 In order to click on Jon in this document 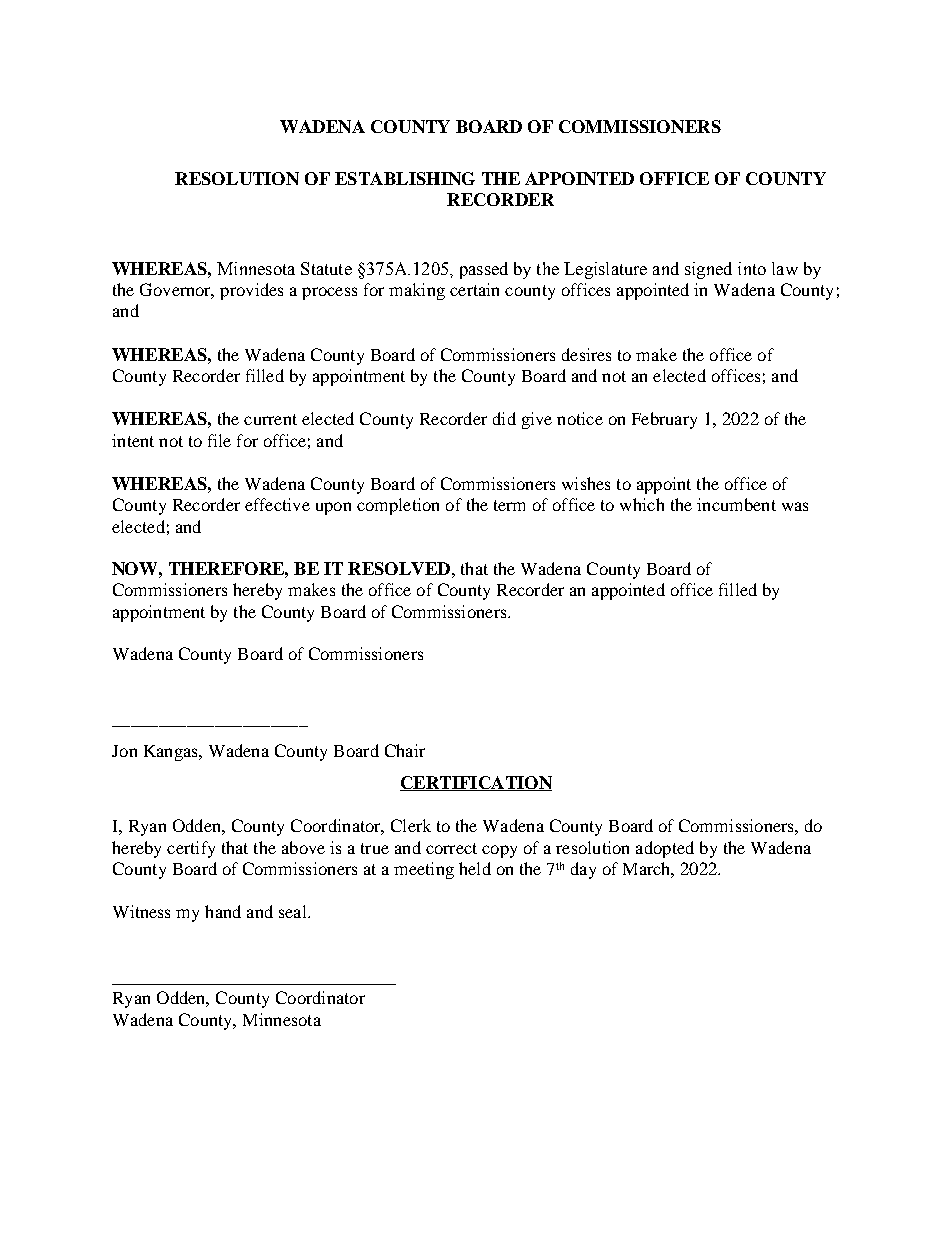, I will do `click(124, 751)`.
